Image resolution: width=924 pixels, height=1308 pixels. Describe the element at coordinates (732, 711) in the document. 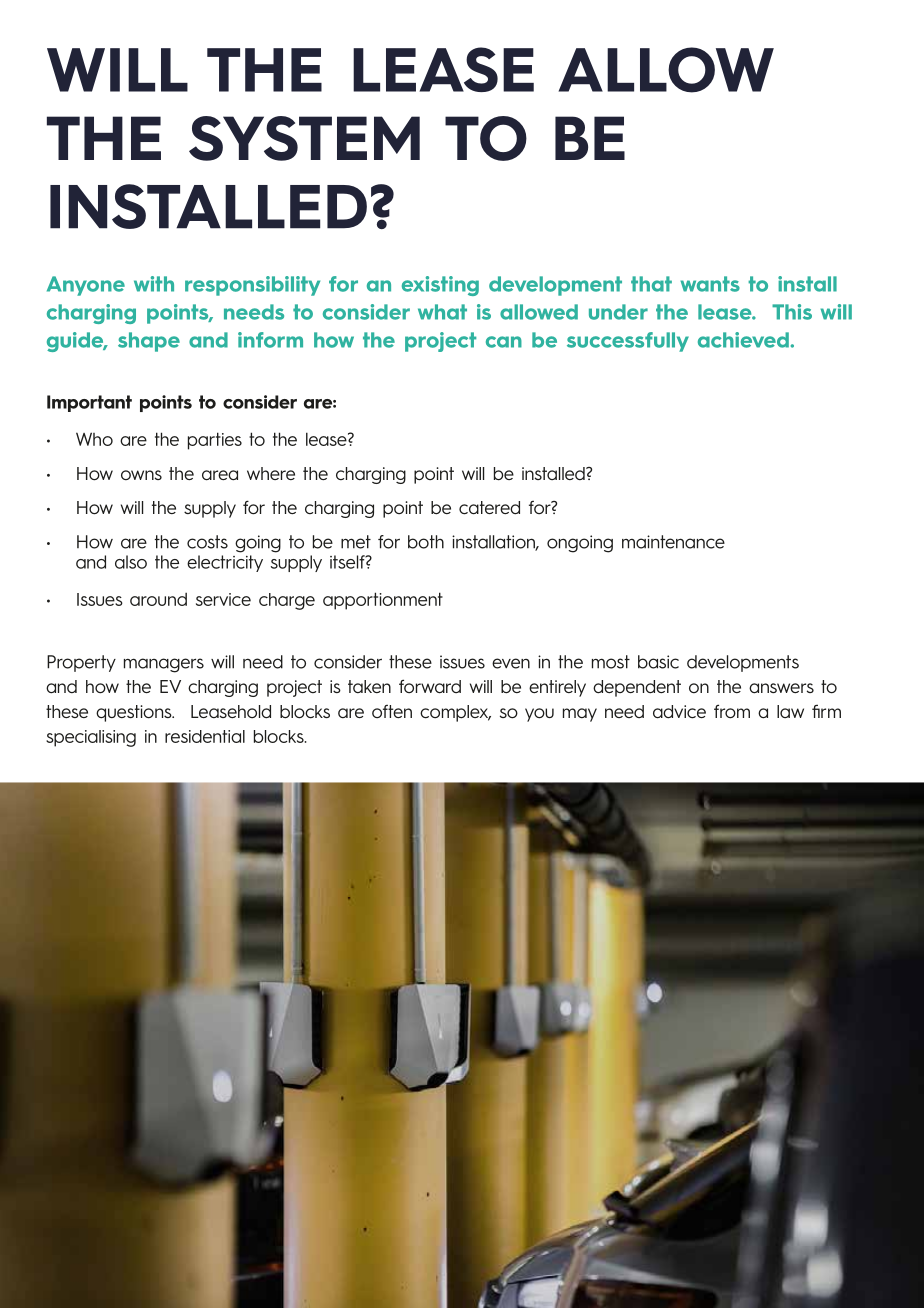

I see `from` at that location.
